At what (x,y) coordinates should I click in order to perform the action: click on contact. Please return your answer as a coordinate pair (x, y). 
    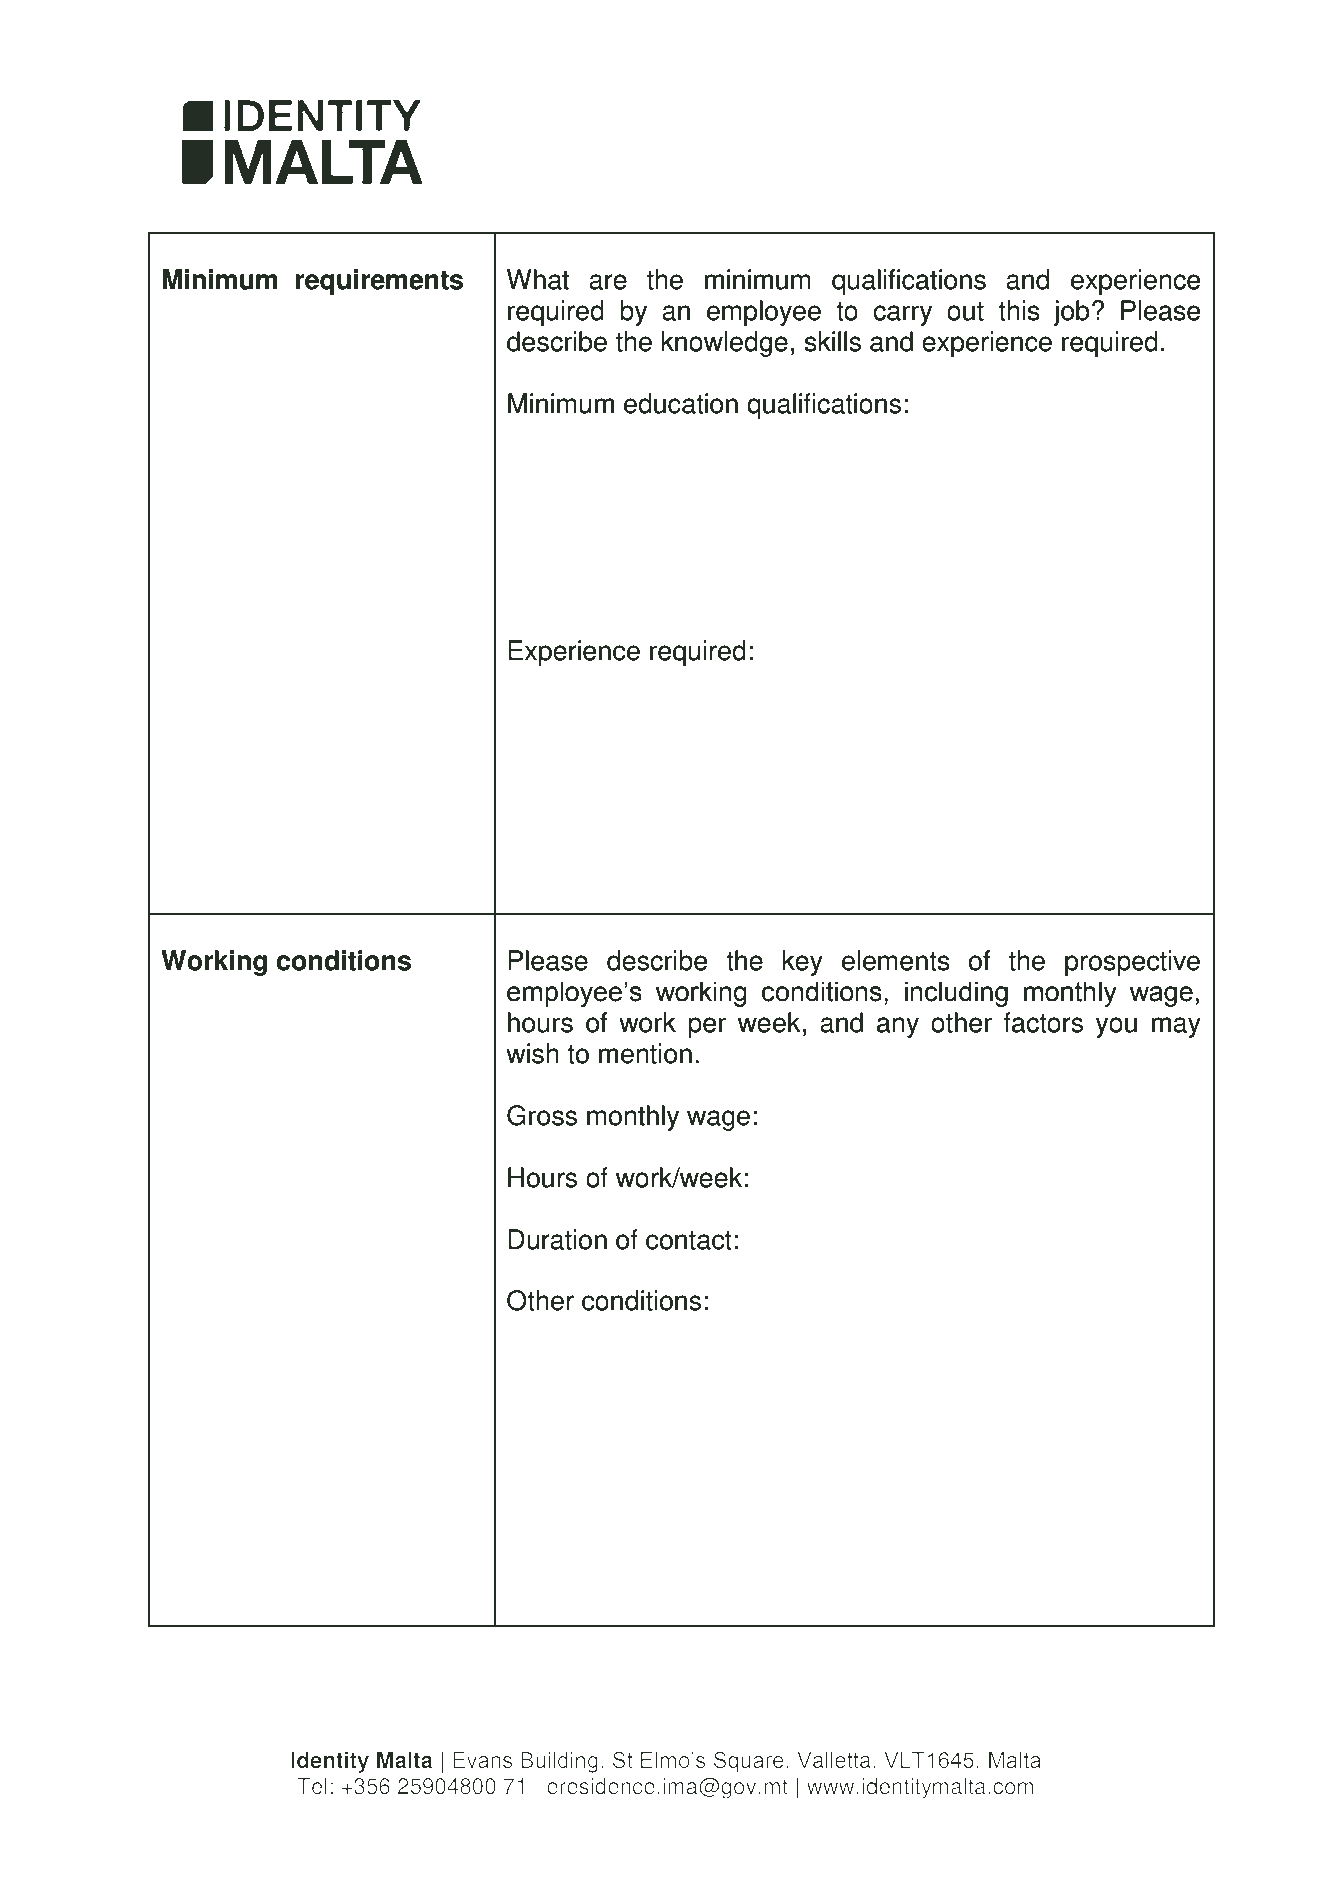
    Looking at the image, I should click on (689, 1240).
